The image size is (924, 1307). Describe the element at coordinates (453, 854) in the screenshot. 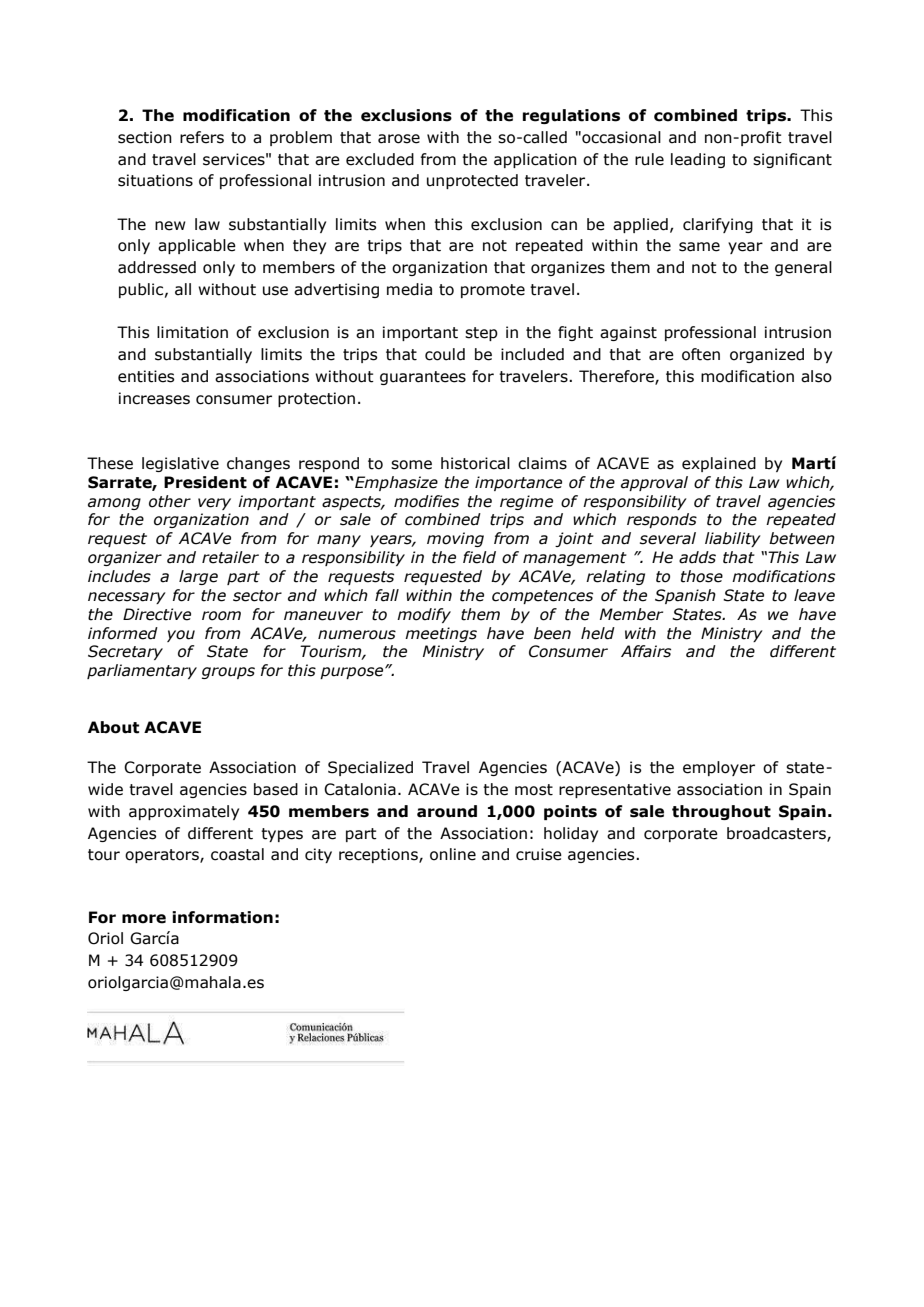

I see `online` at that location.
